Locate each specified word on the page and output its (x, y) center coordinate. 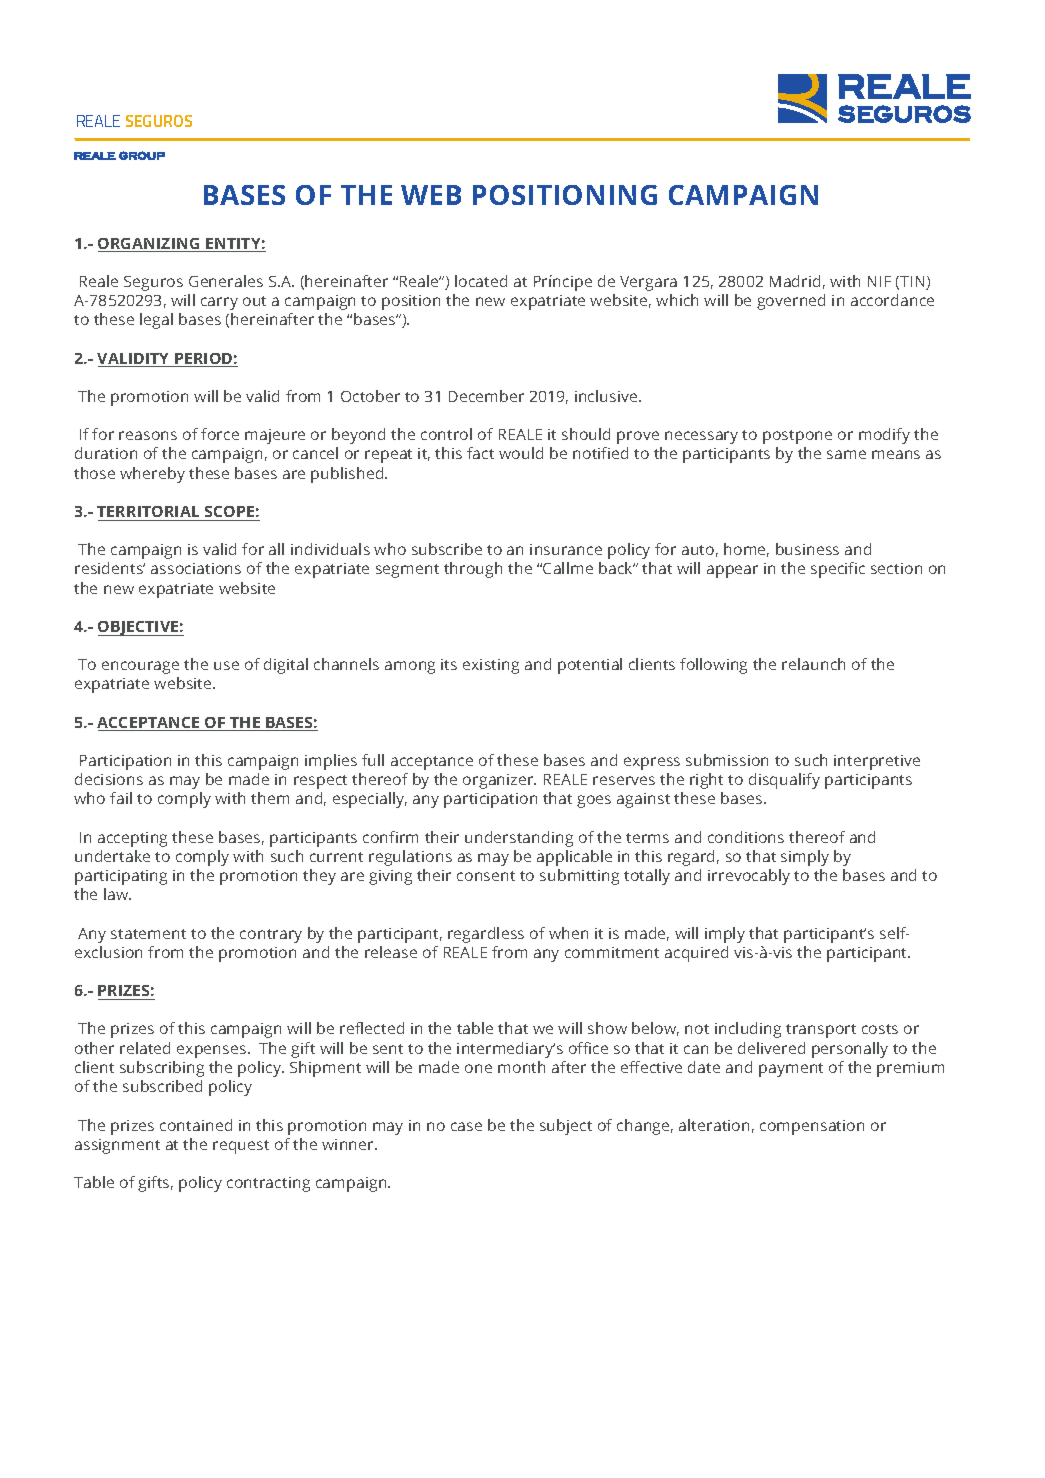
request (241, 1147)
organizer (499, 781)
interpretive (877, 762)
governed (791, 302)
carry (219, 303)
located (481, 281)
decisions (109, 779)
